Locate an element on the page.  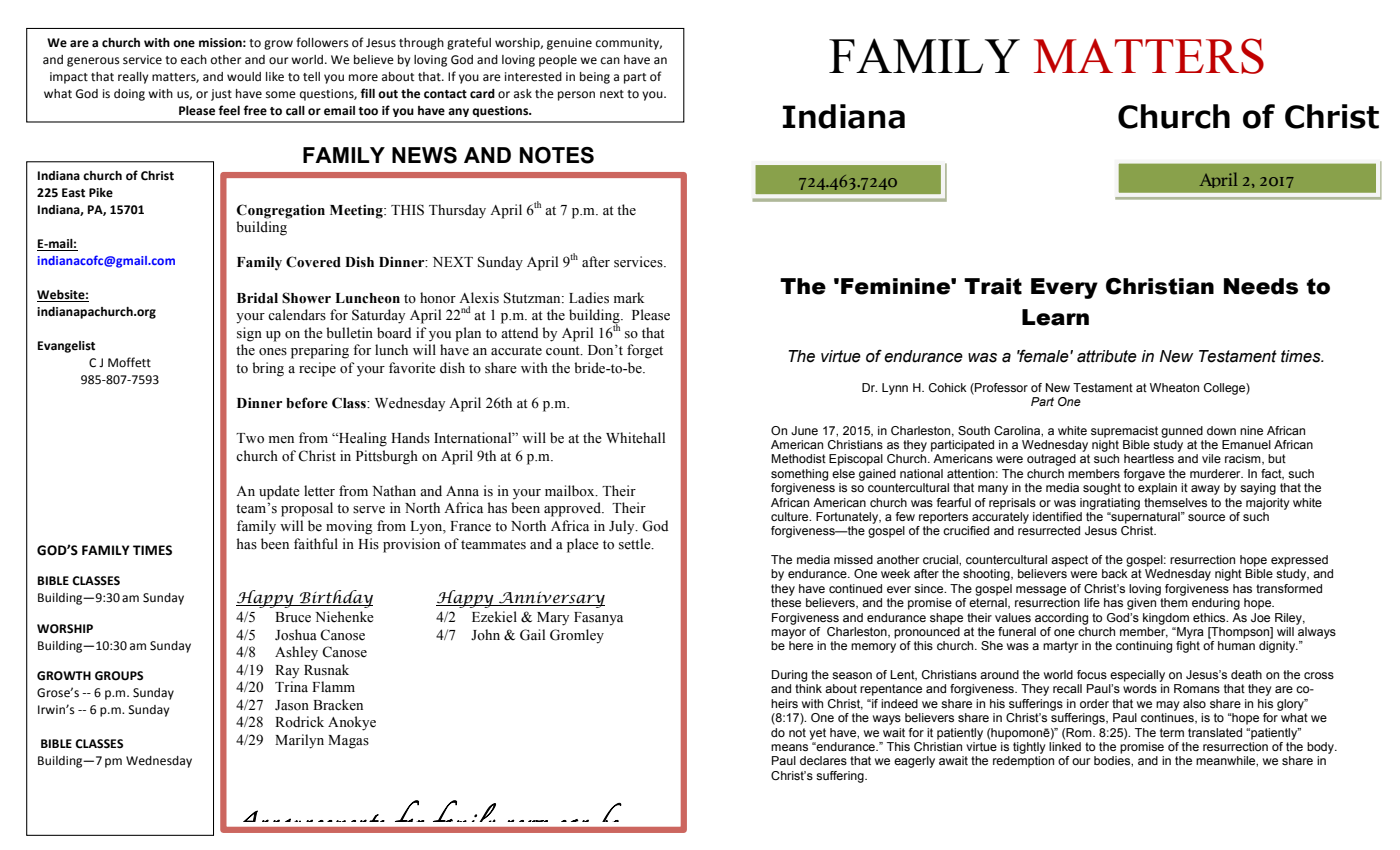
proposal is located at coordinates (307, 509).
